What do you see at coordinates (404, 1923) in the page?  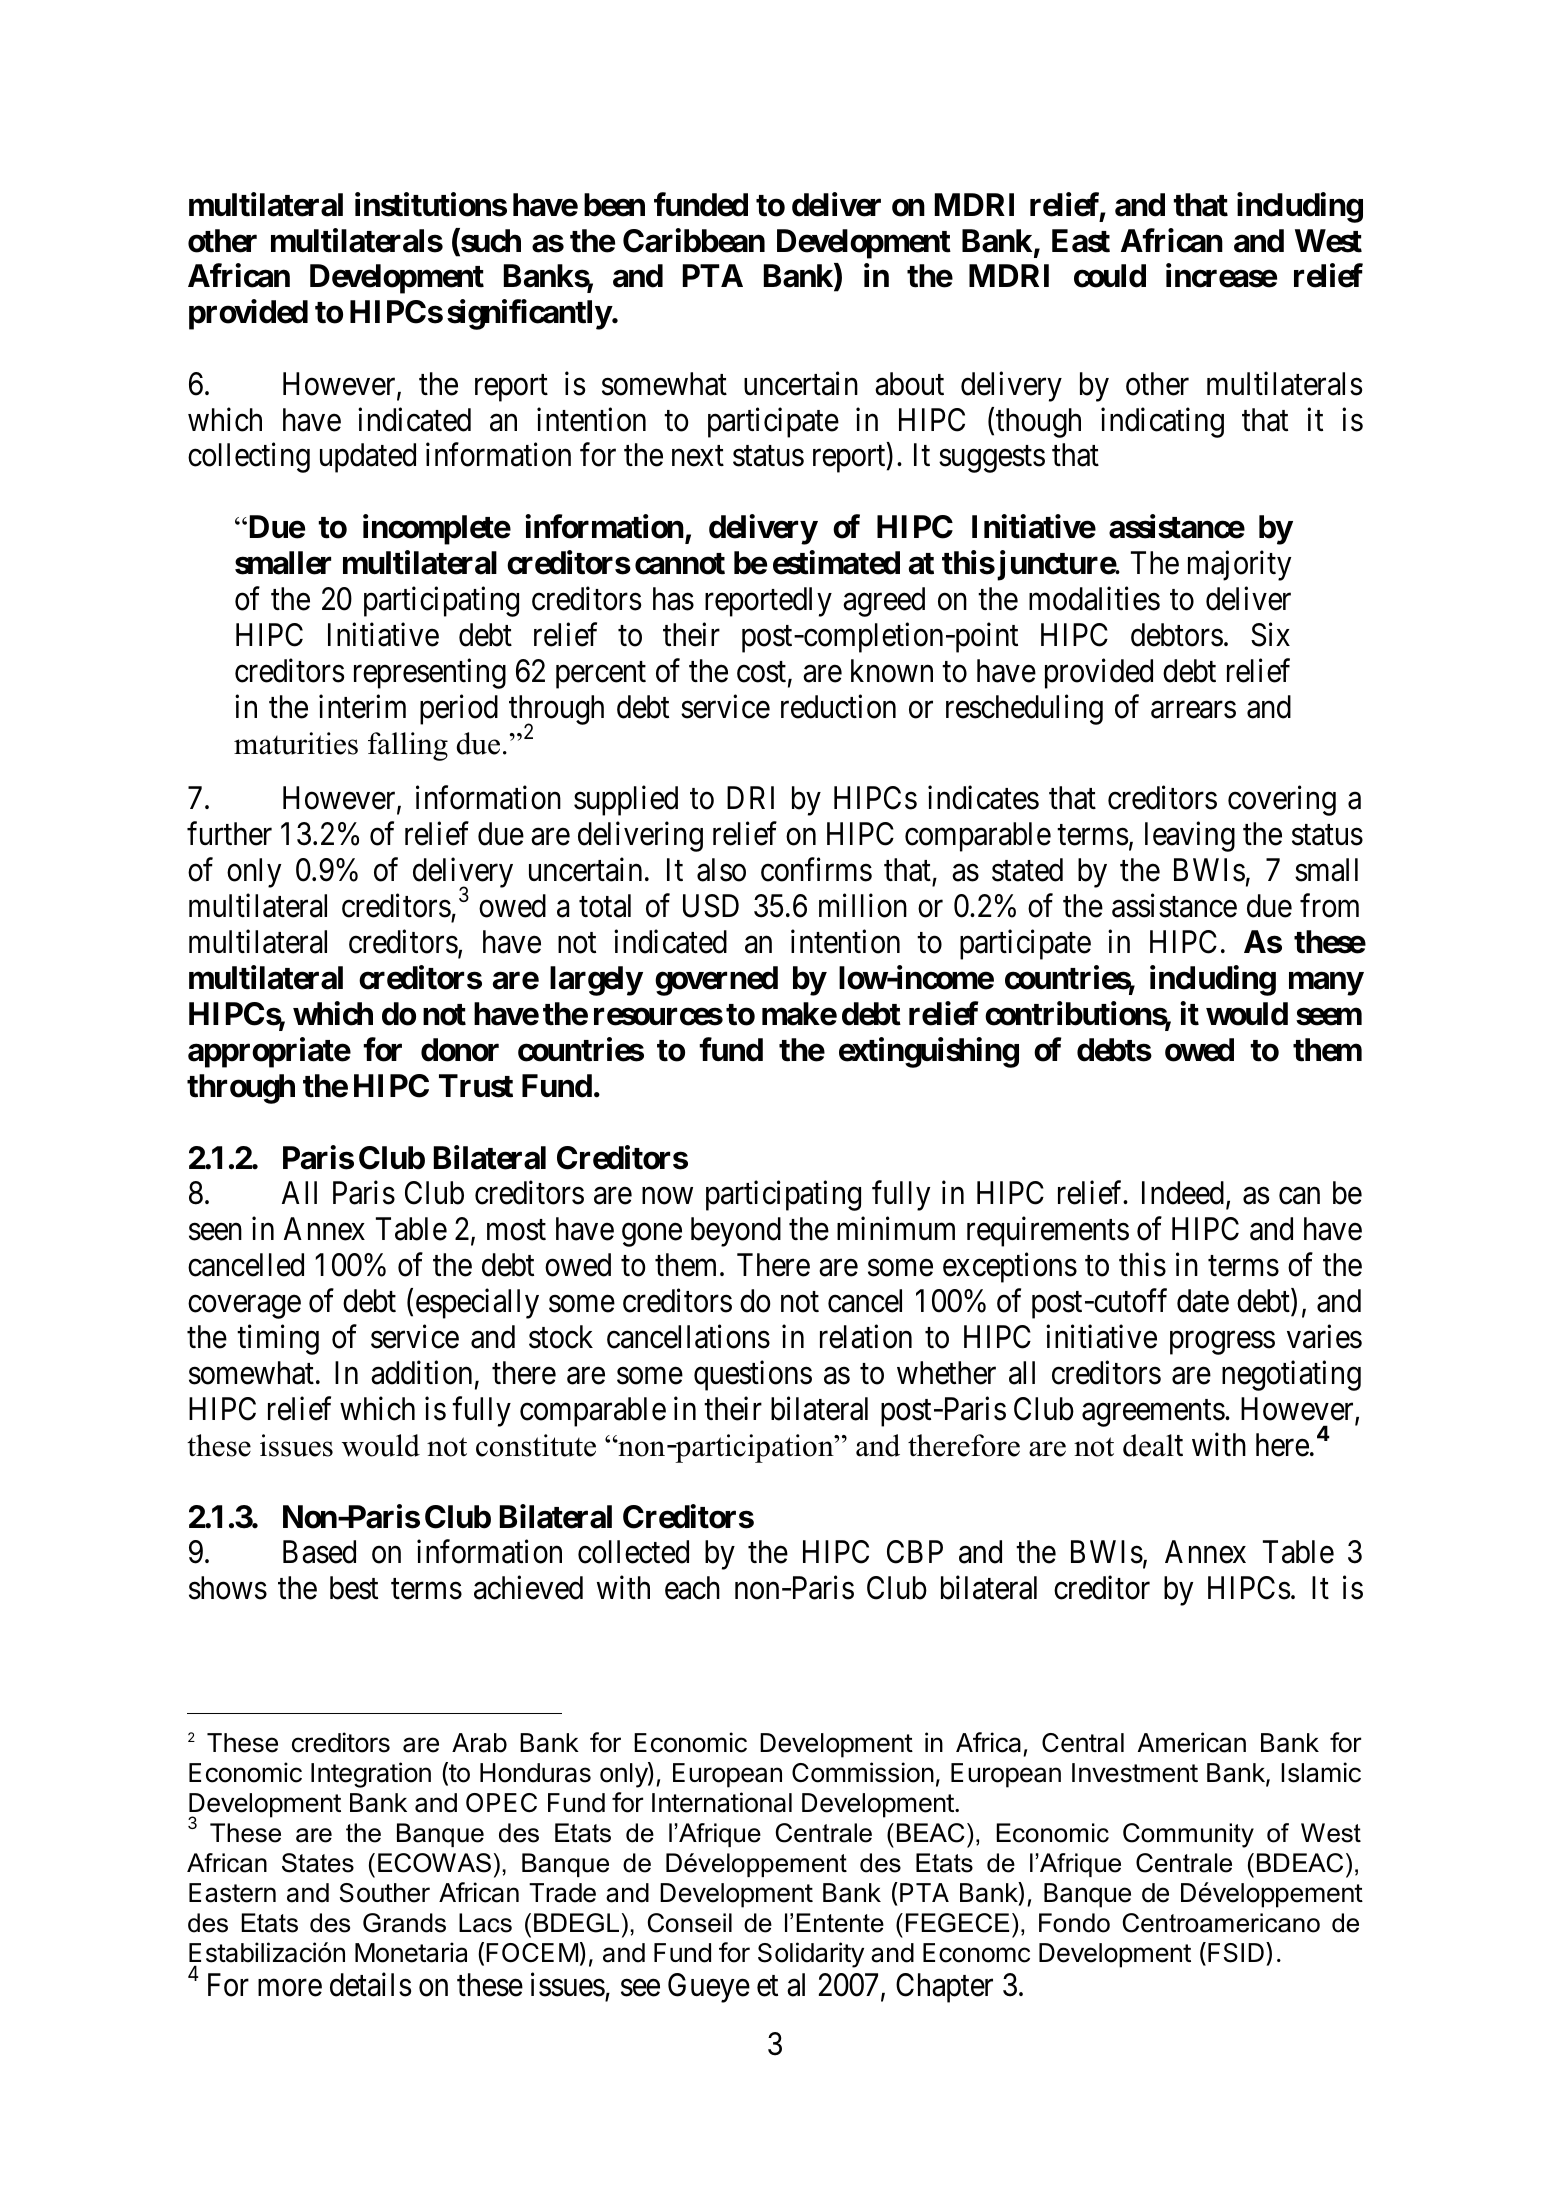 I see `Grands` at bounding box center [404, 1923].
